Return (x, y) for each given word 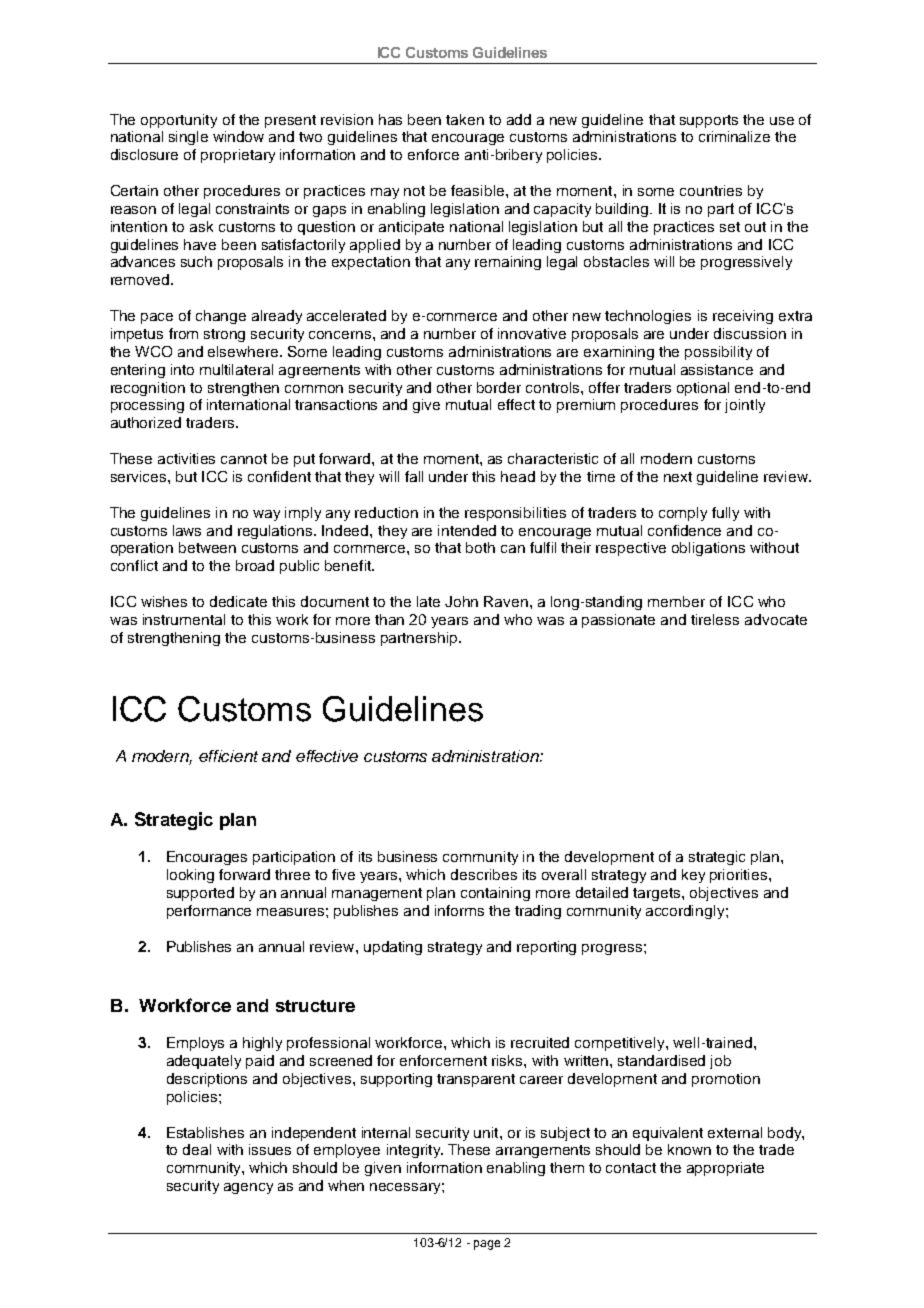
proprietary (238, 156)
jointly (745, 406)
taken (465, 119)
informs (459, 910)
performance (209, 912)
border (499, 387)
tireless (715, 619)
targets (658, 894)
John (461, 601)
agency (248, 1188)
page (487, 1245)
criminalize (734, 136)
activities (186, 458)
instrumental (184, 619)
